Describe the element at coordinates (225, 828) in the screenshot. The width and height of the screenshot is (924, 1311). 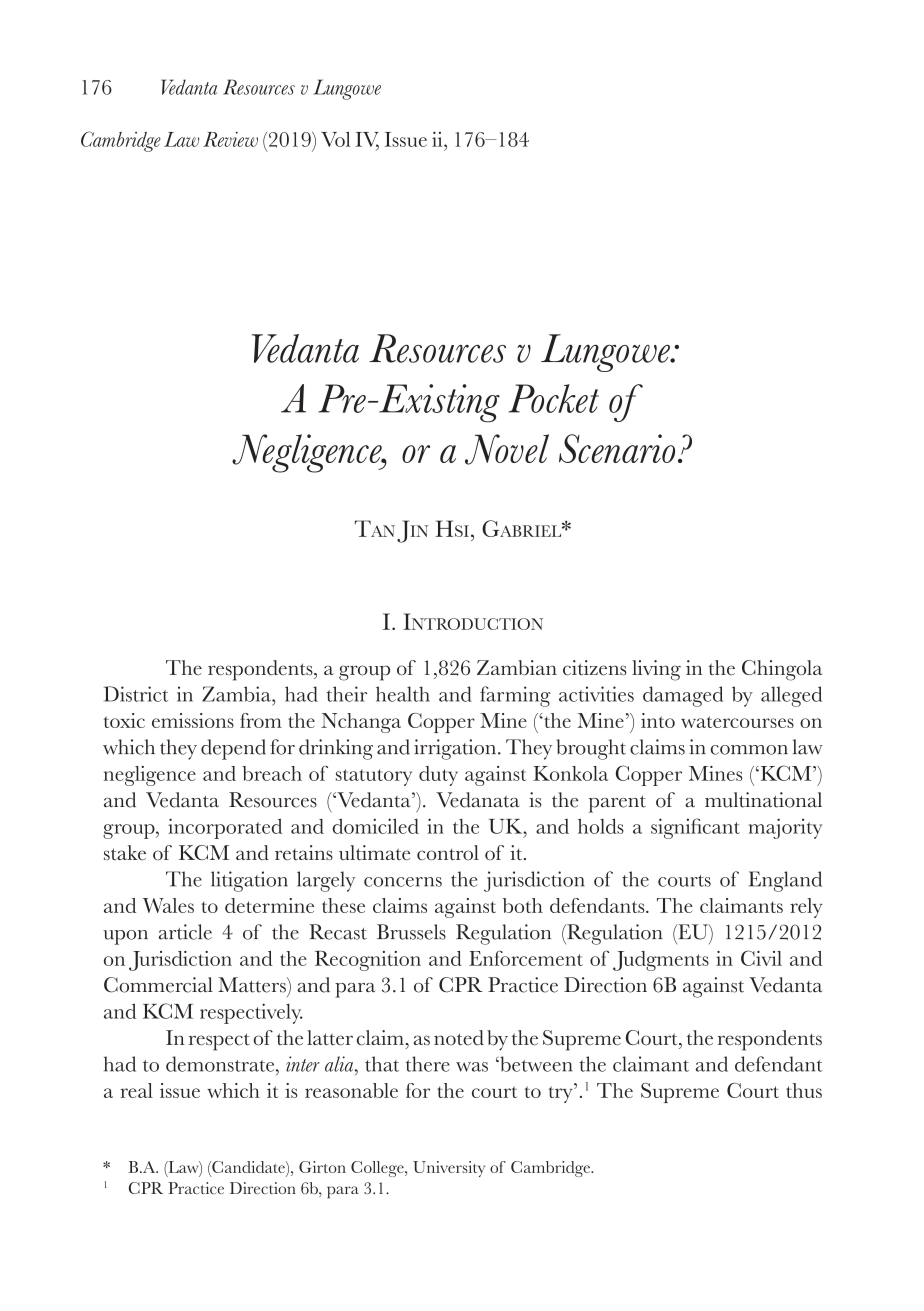
I see `incorporated` at that location.
